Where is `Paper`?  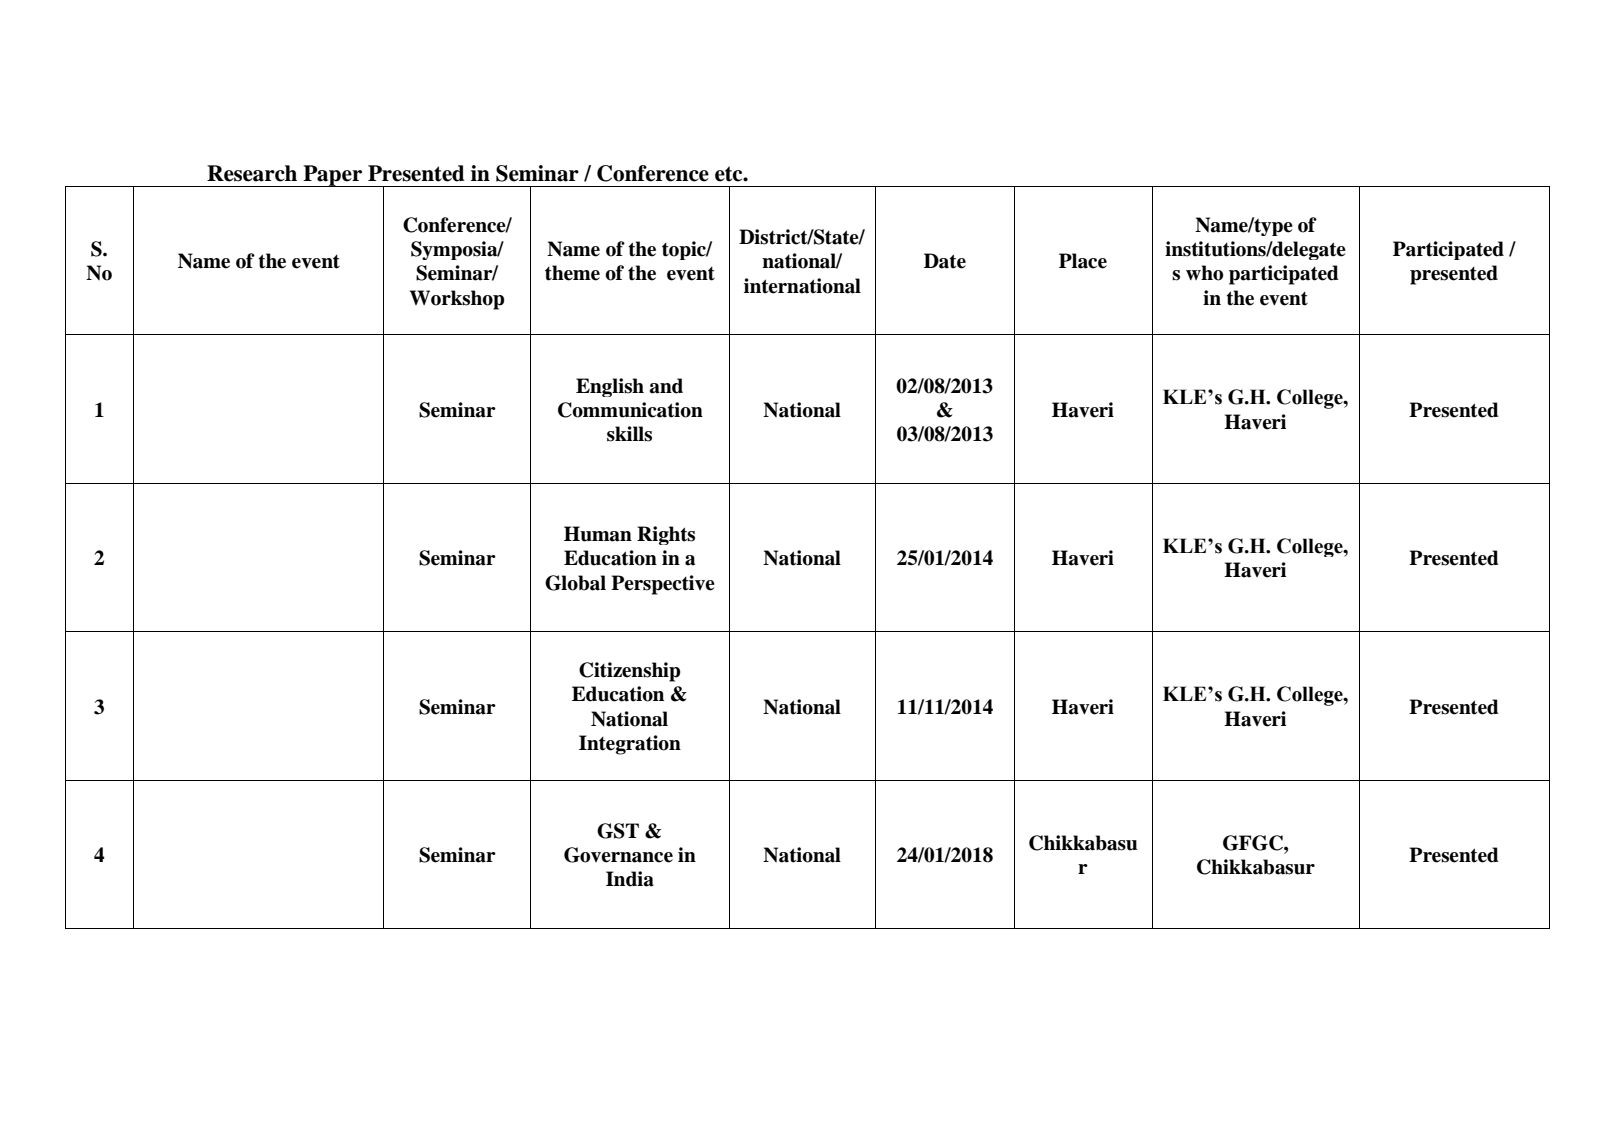 Paper is located at coordinates (332, 176).
